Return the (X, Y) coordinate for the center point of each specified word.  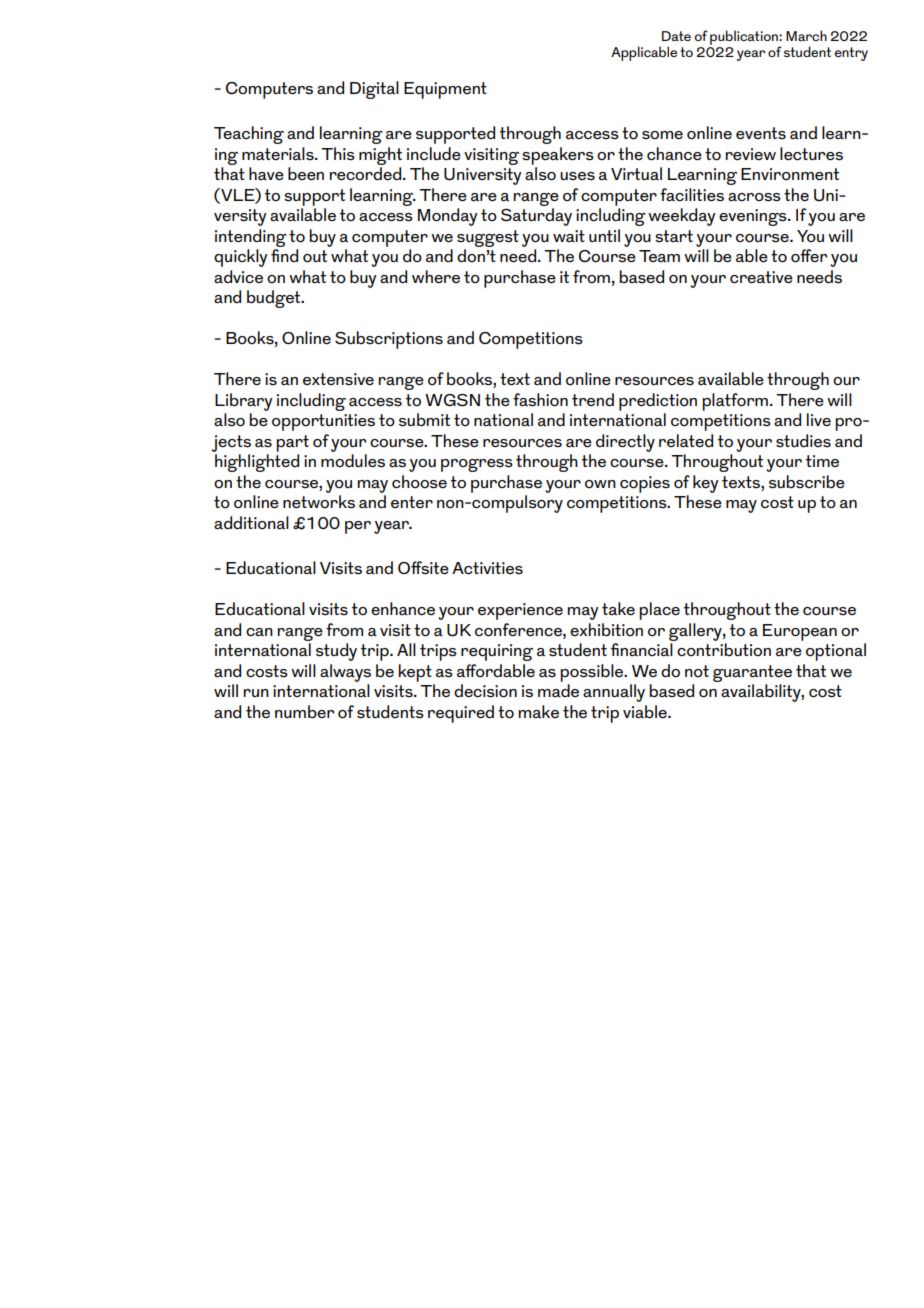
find (284, 255)
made (558, 690)
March (806, 35)
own (600, 484)
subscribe (807, 482)
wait (569, 236)
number (305, 712)
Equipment (445, 90)
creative (761, 277)
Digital (374, 90)
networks (319, 502)
